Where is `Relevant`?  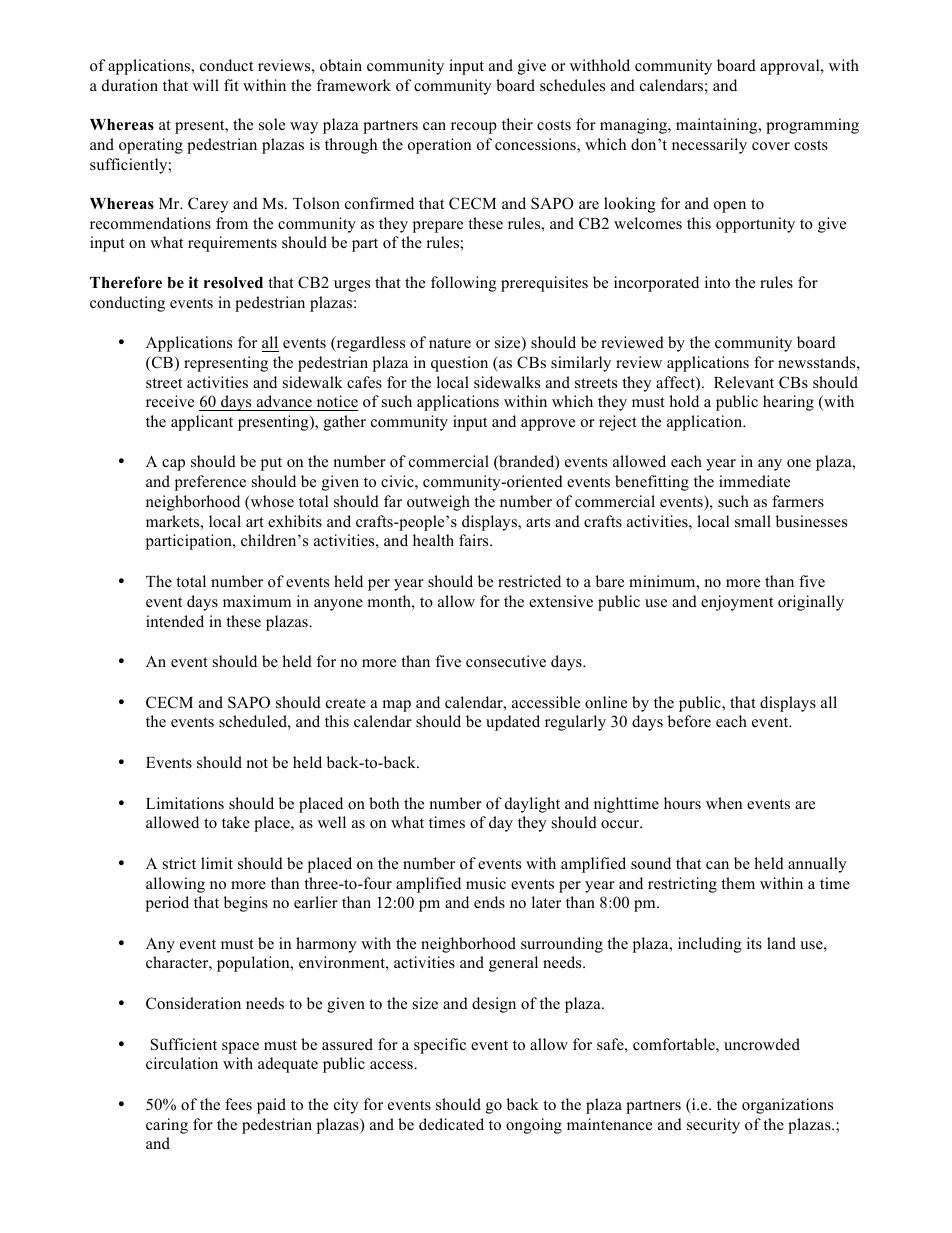
Relevant is located at coordinates (744, 382).
